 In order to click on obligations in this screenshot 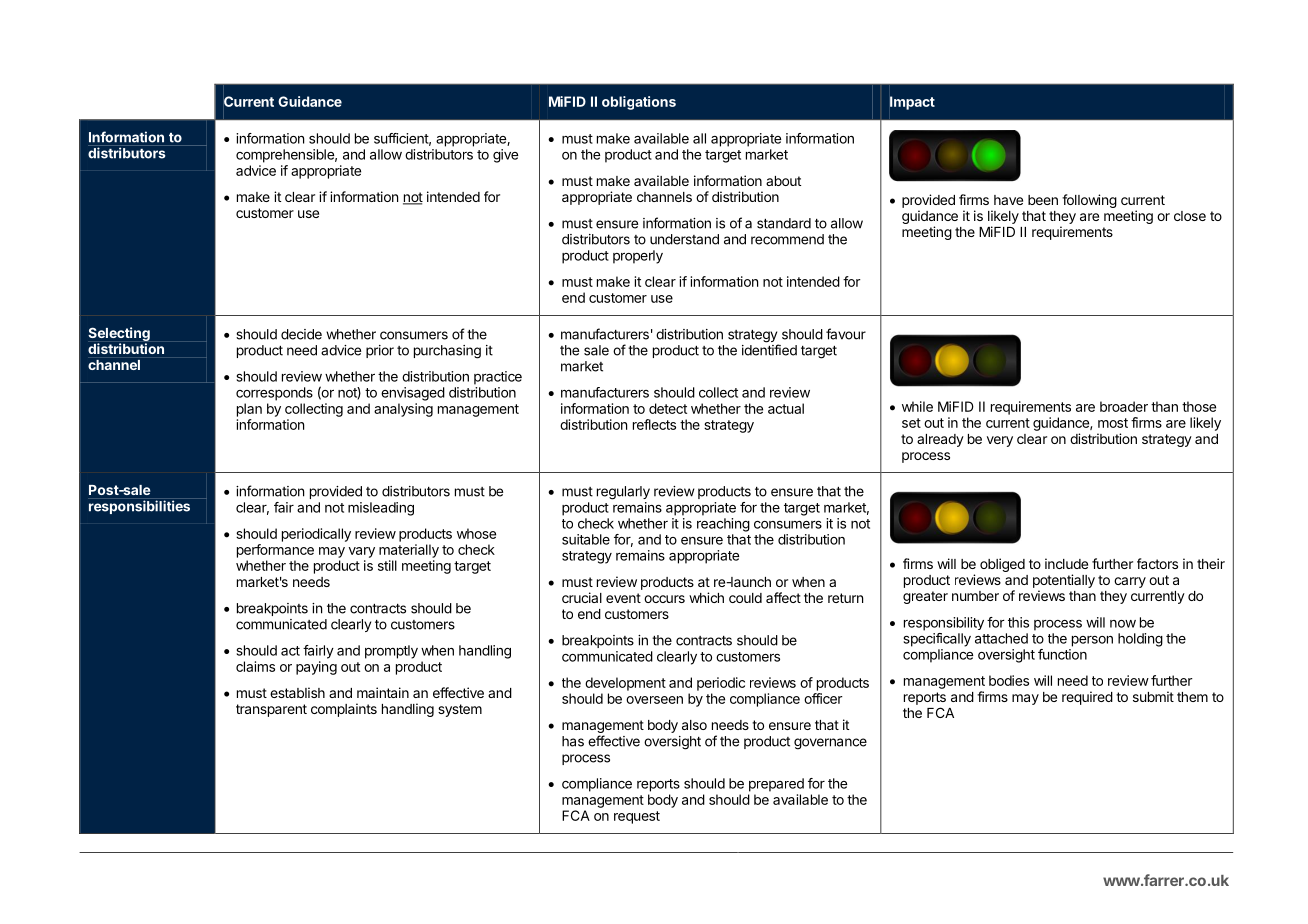, I will do `click(639, 103)`.
